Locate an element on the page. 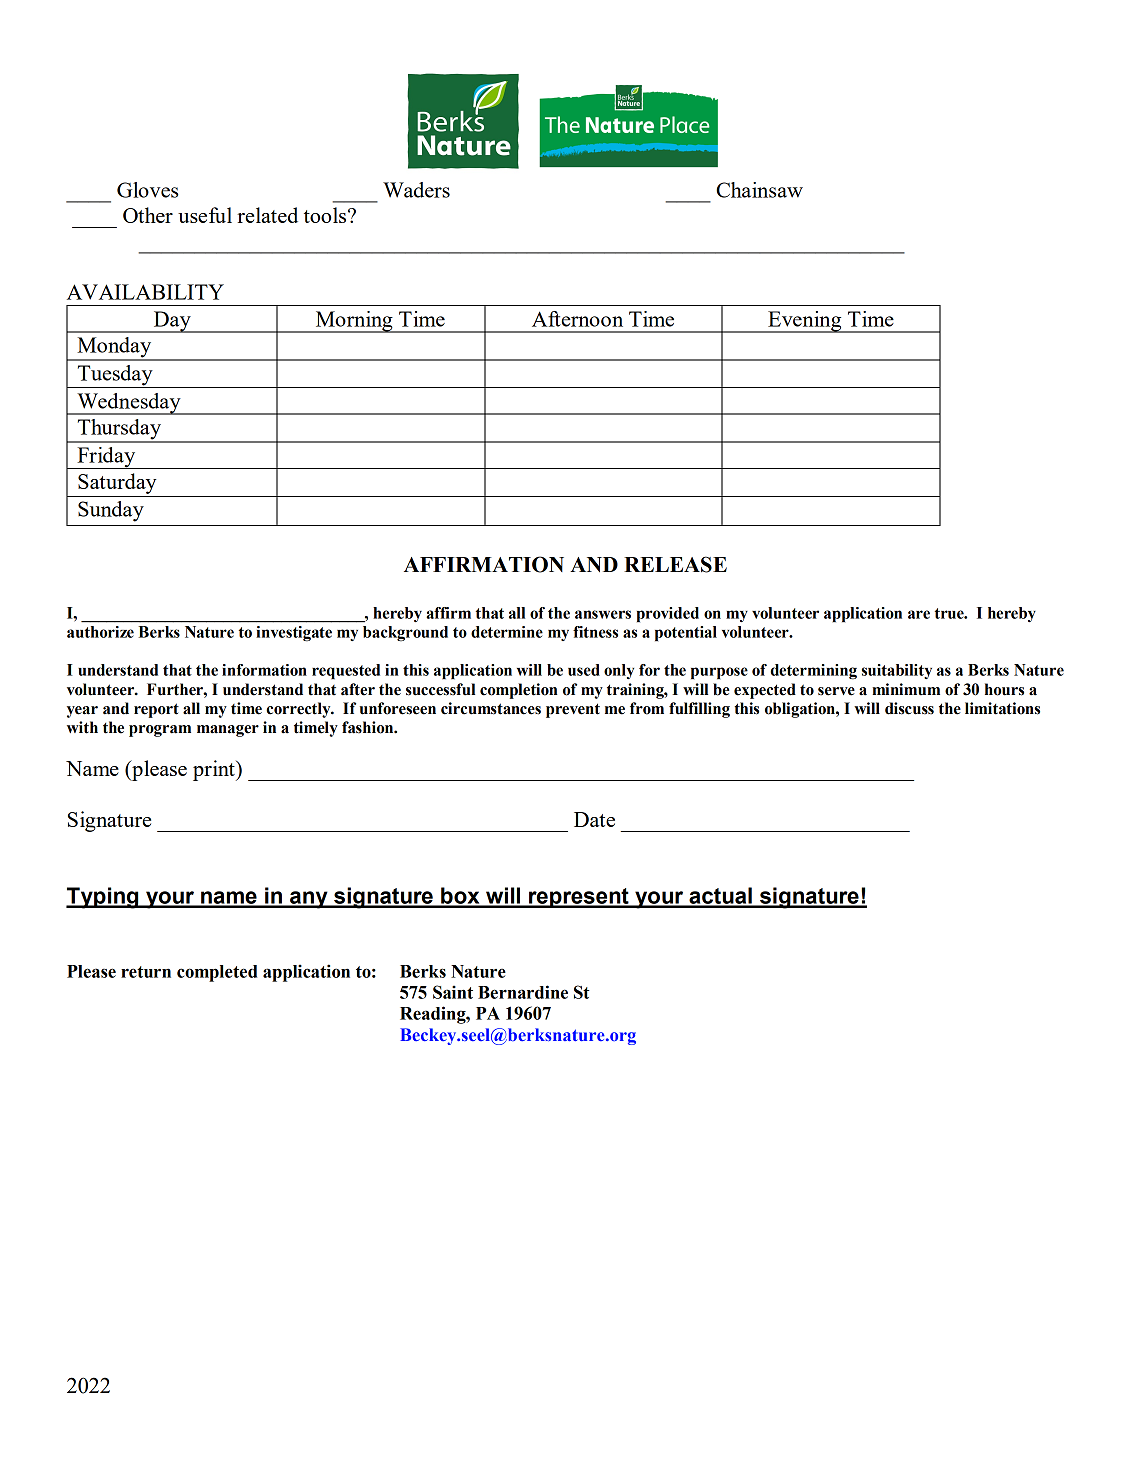 The width and height of the document is (1132, 1465). Bernardine is located at coordinates (523, 992).
